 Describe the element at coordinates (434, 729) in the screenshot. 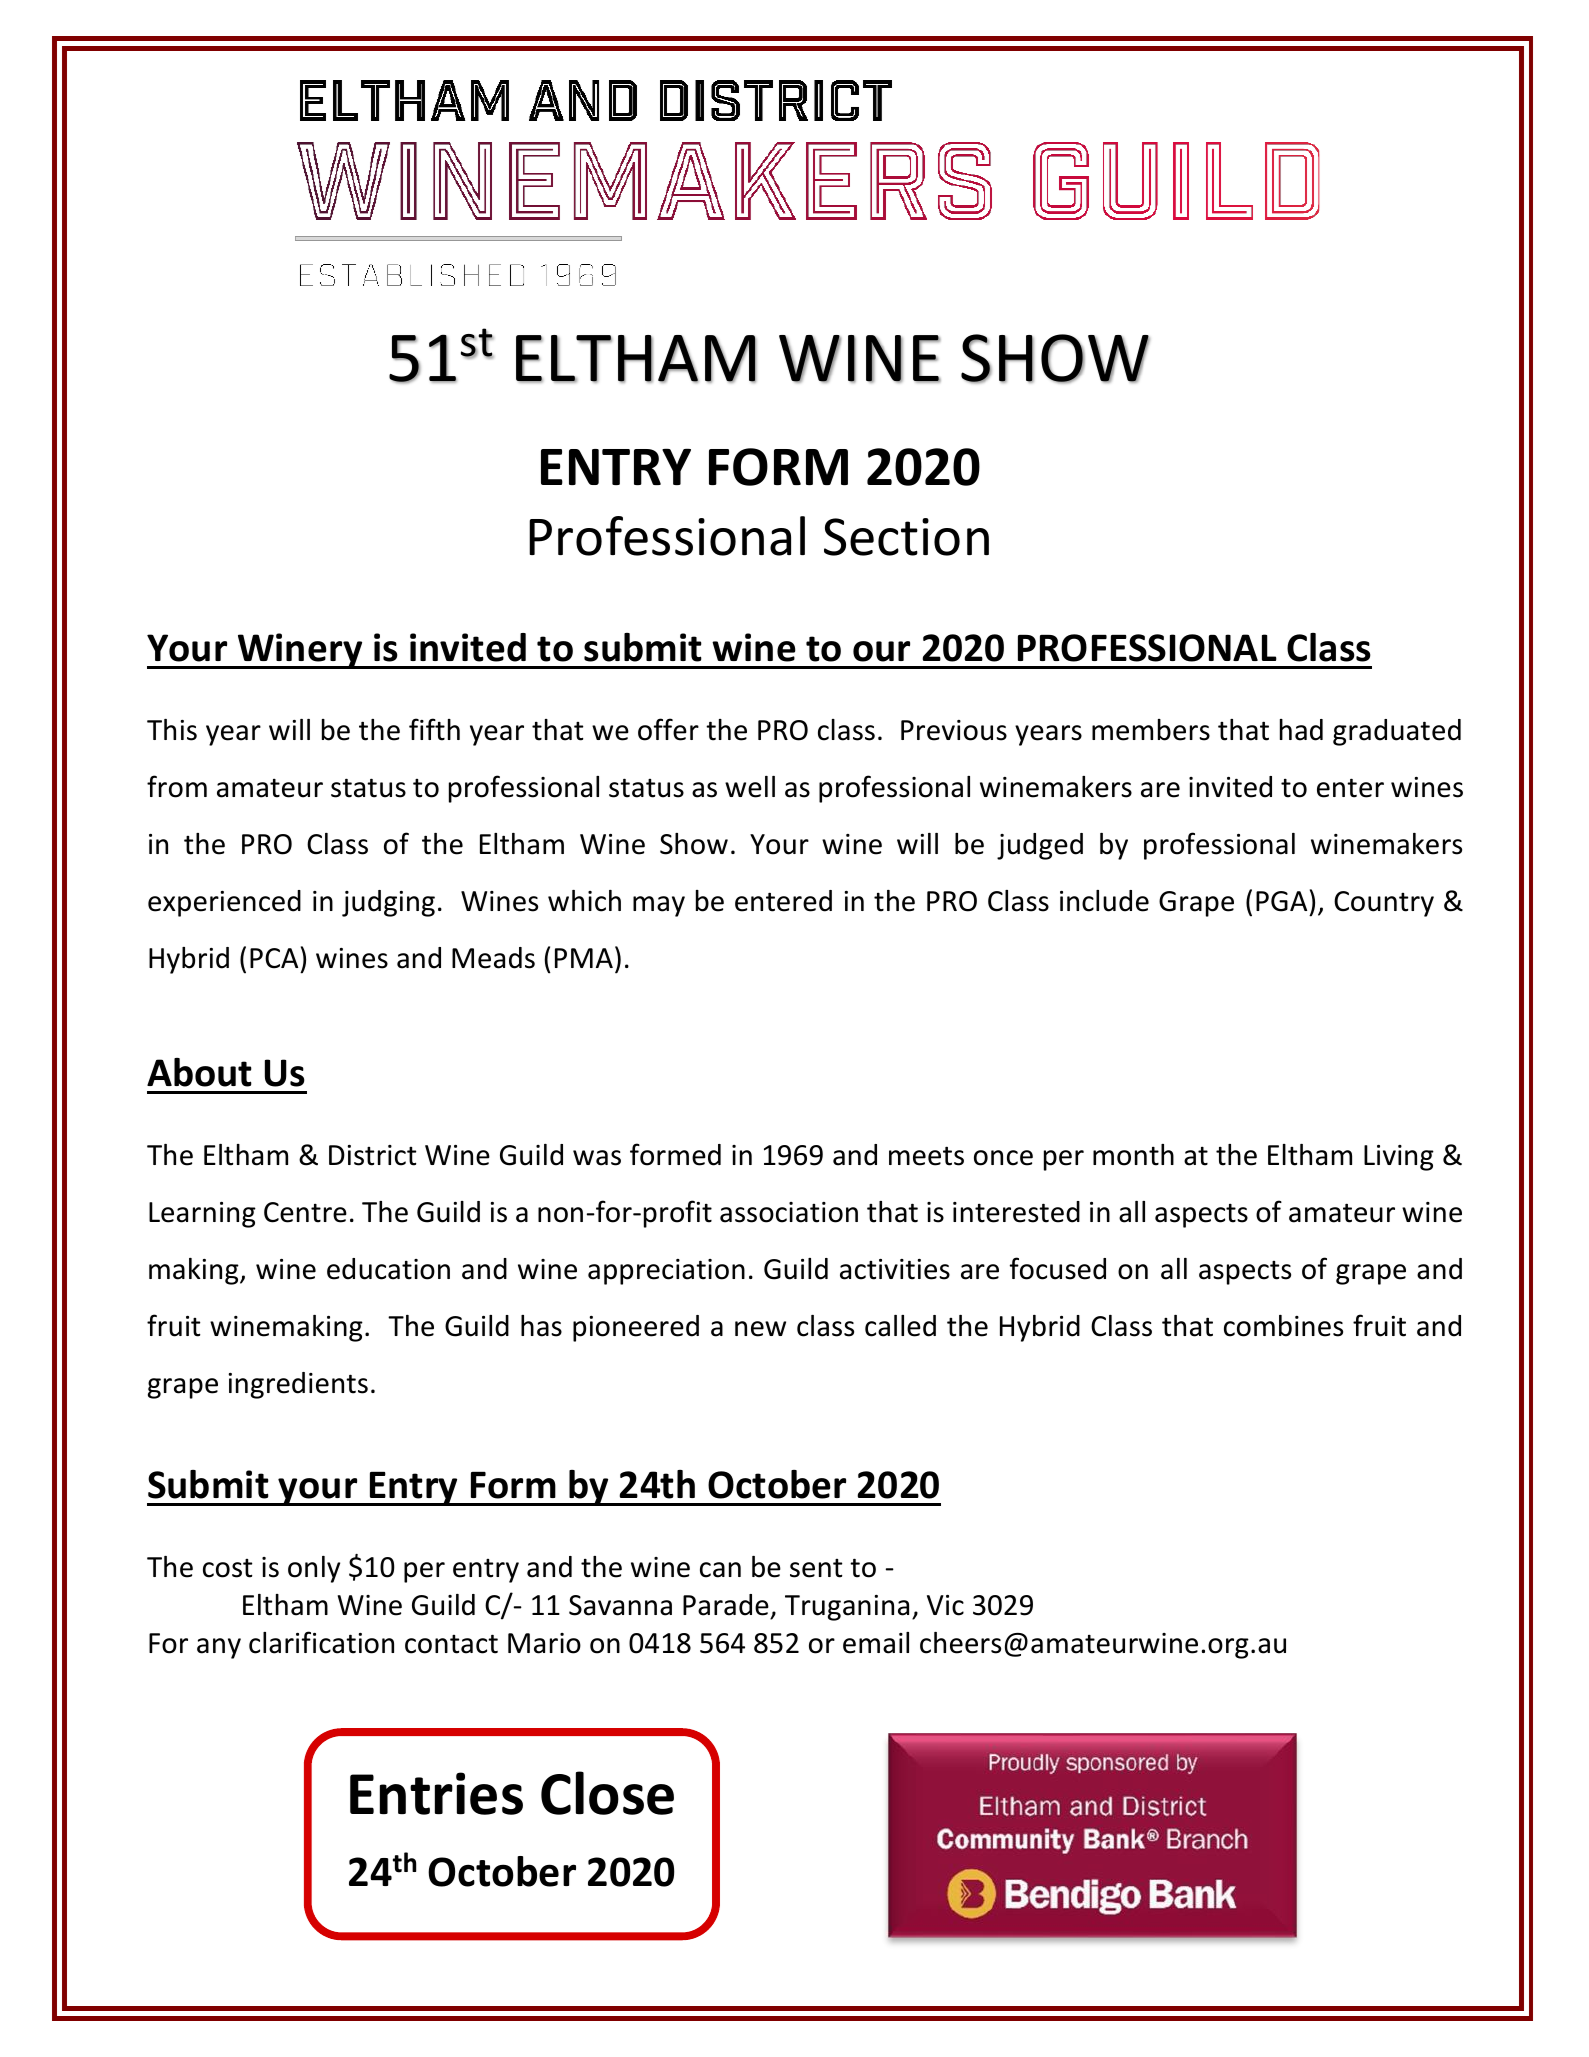

I see `fifth` at that location.
